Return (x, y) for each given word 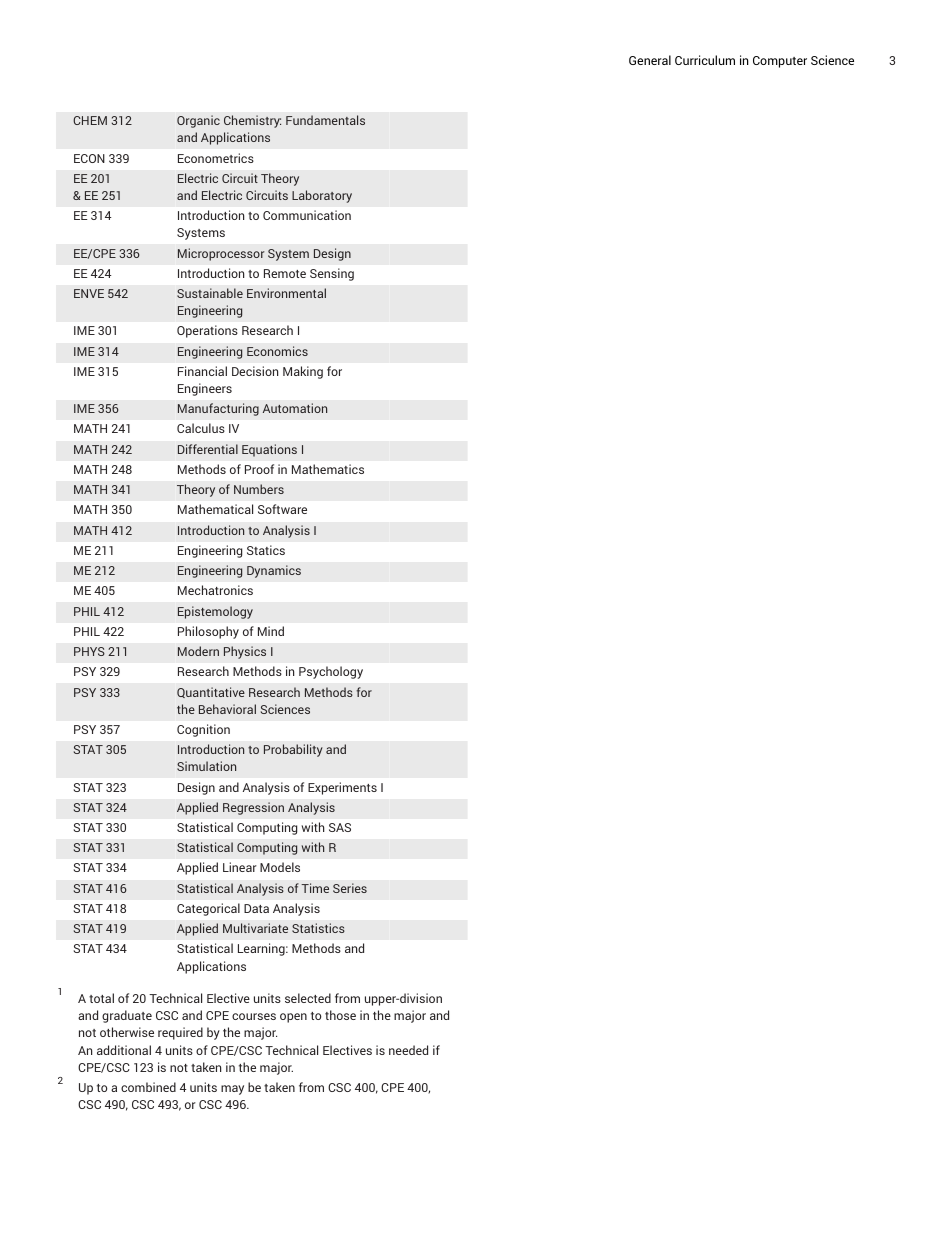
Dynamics (274, 571)
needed (408, 1050)
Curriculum (705, 60)
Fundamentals (325, 120)
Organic (198, 121)
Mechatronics (215, 590)
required (180, 1033)
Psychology (331, 672)
